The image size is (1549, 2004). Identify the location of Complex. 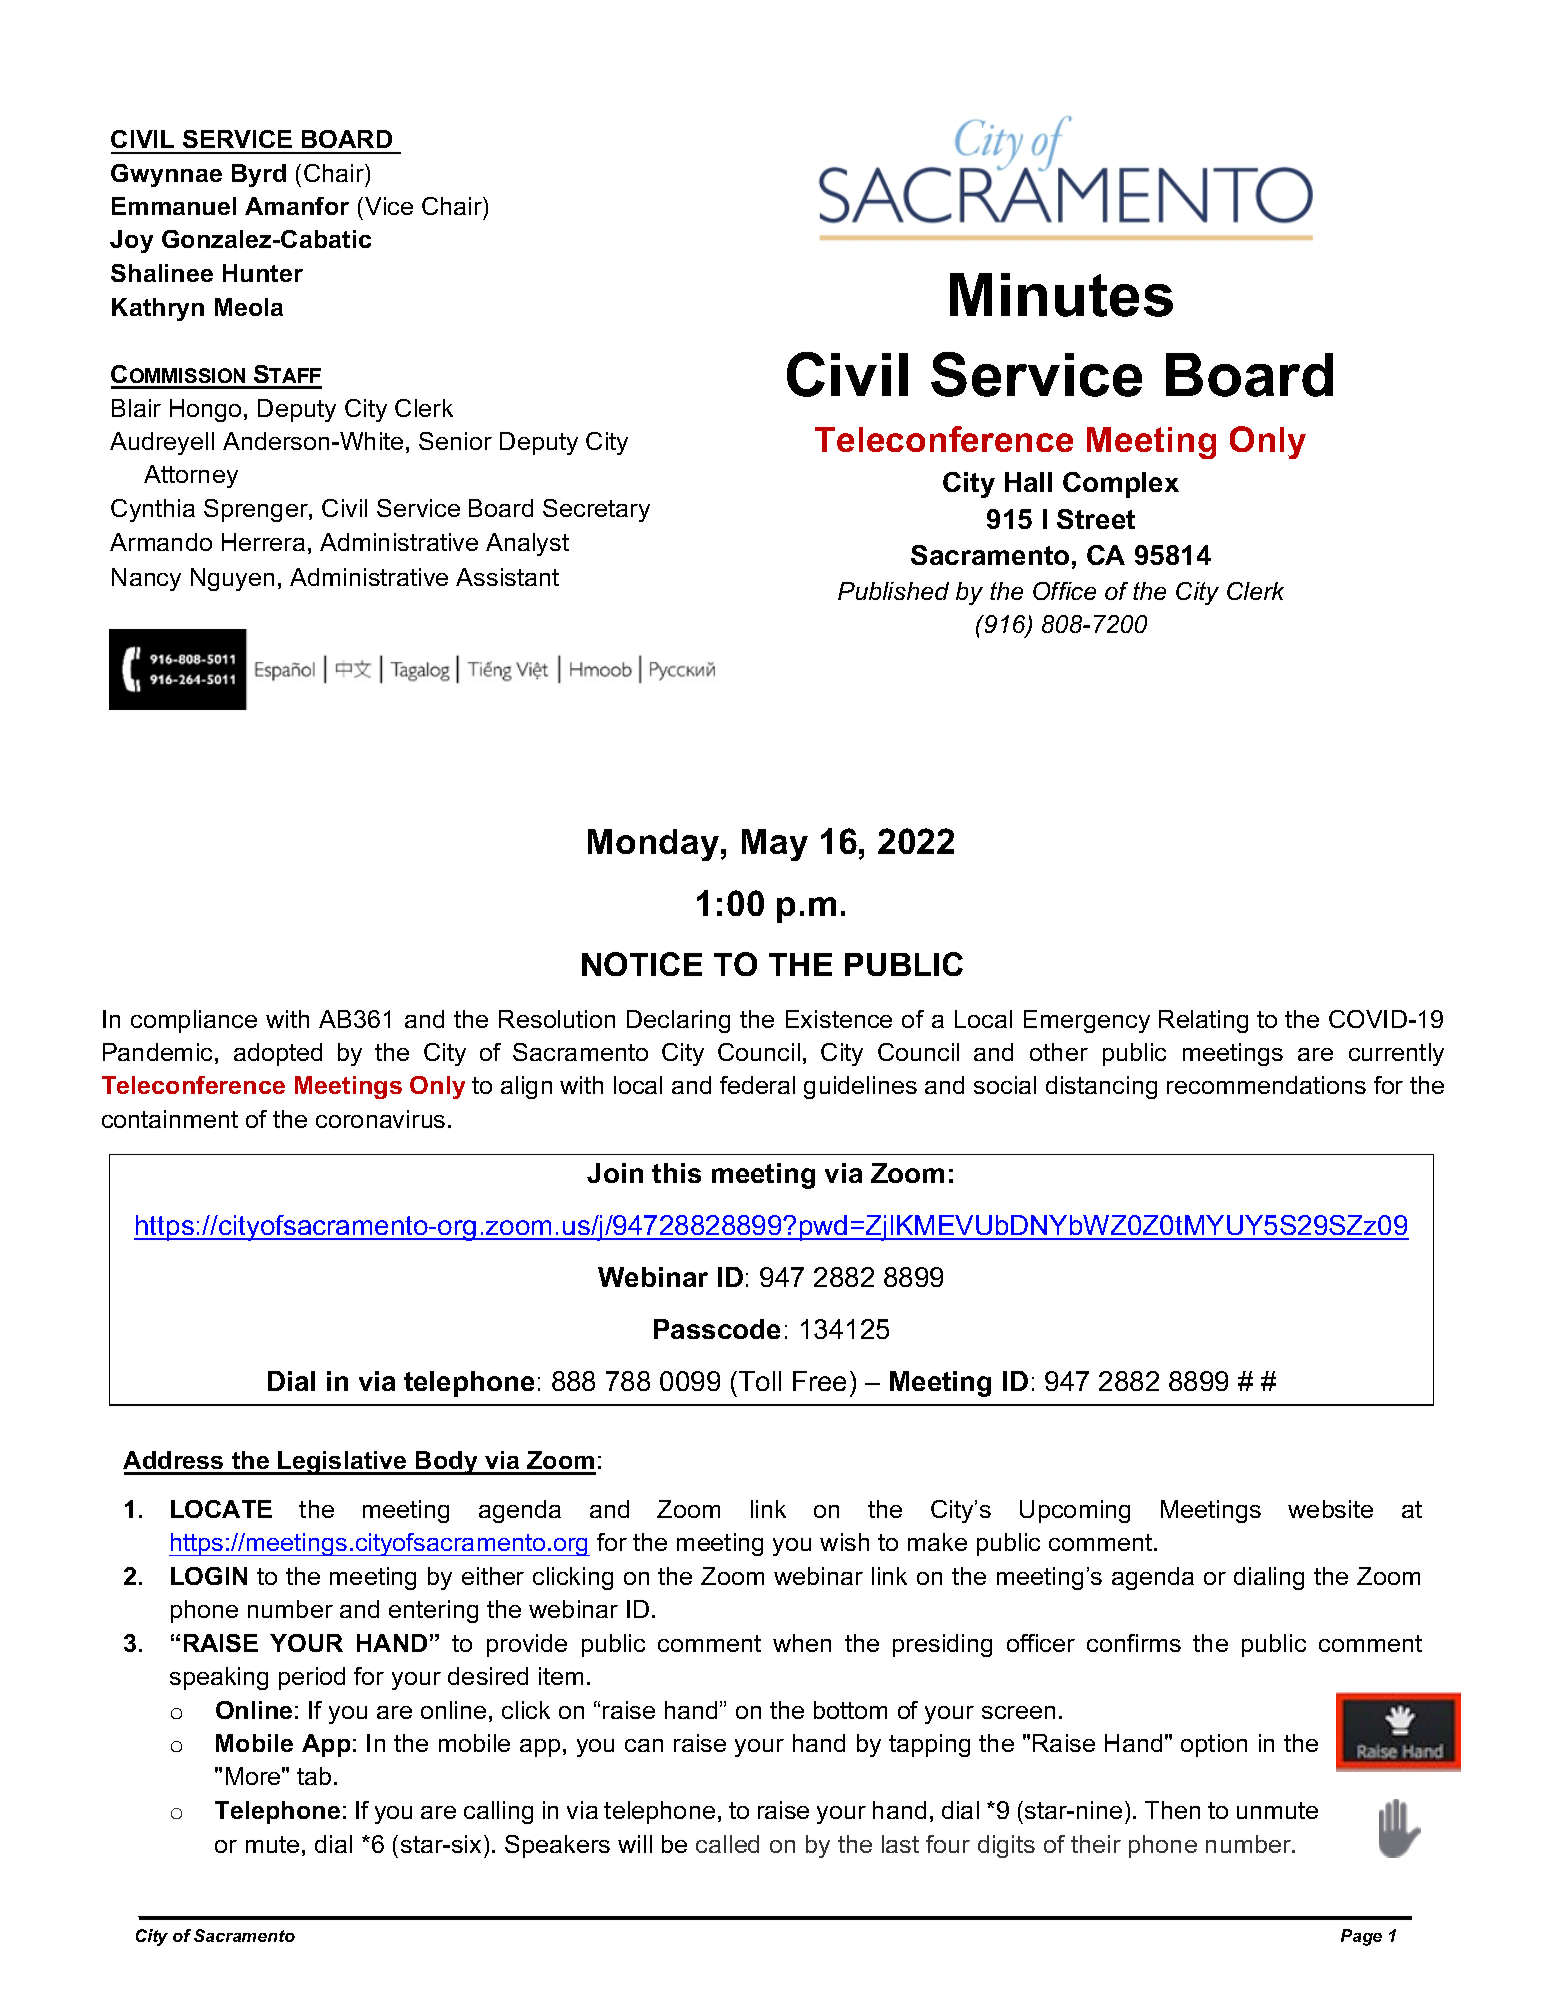
(1121, 485).
